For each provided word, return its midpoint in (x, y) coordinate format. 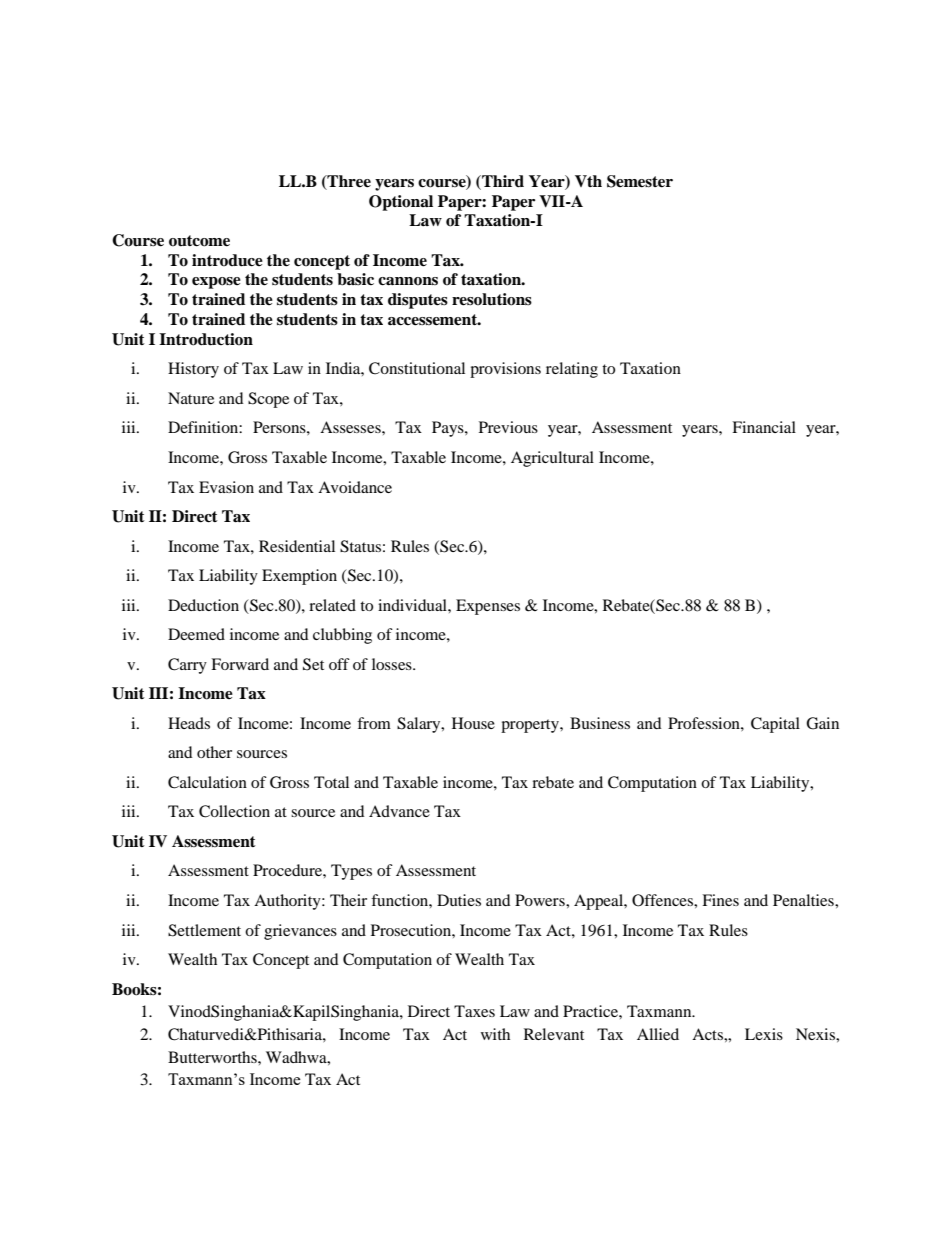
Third (502, 182)
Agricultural (552, 459)
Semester (640, 181)
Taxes (474, 1011)
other (214, 752)
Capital (775, 725)
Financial (764, 427)
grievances (300, 932)
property (531, 726)
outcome (199, 241)
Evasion (226, 487)
